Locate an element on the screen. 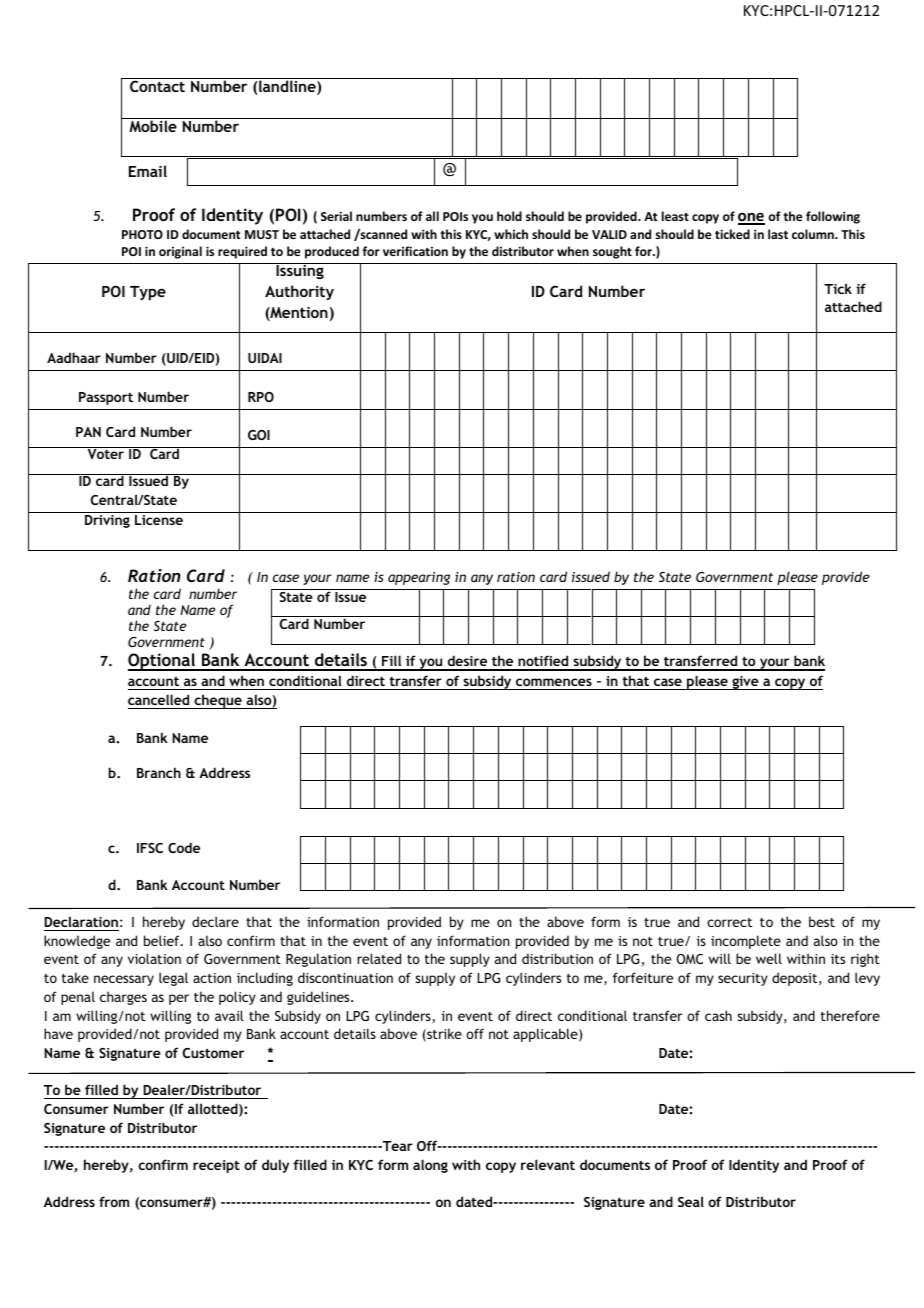 This screenshot has width=924, height=1308. Seal is located at coordinates (691, 1201).
